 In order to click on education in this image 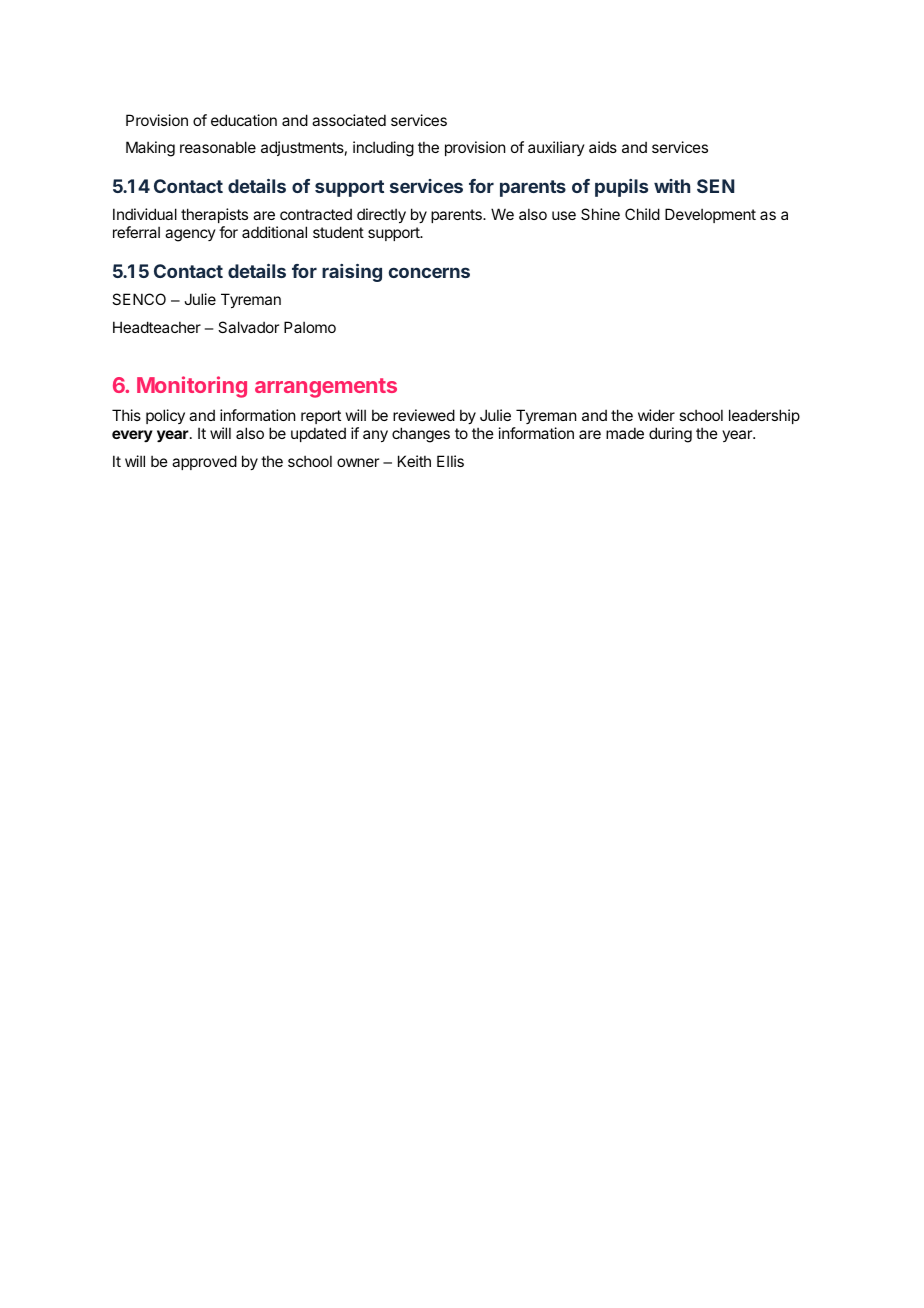, I will do `click(244, 120)`.
